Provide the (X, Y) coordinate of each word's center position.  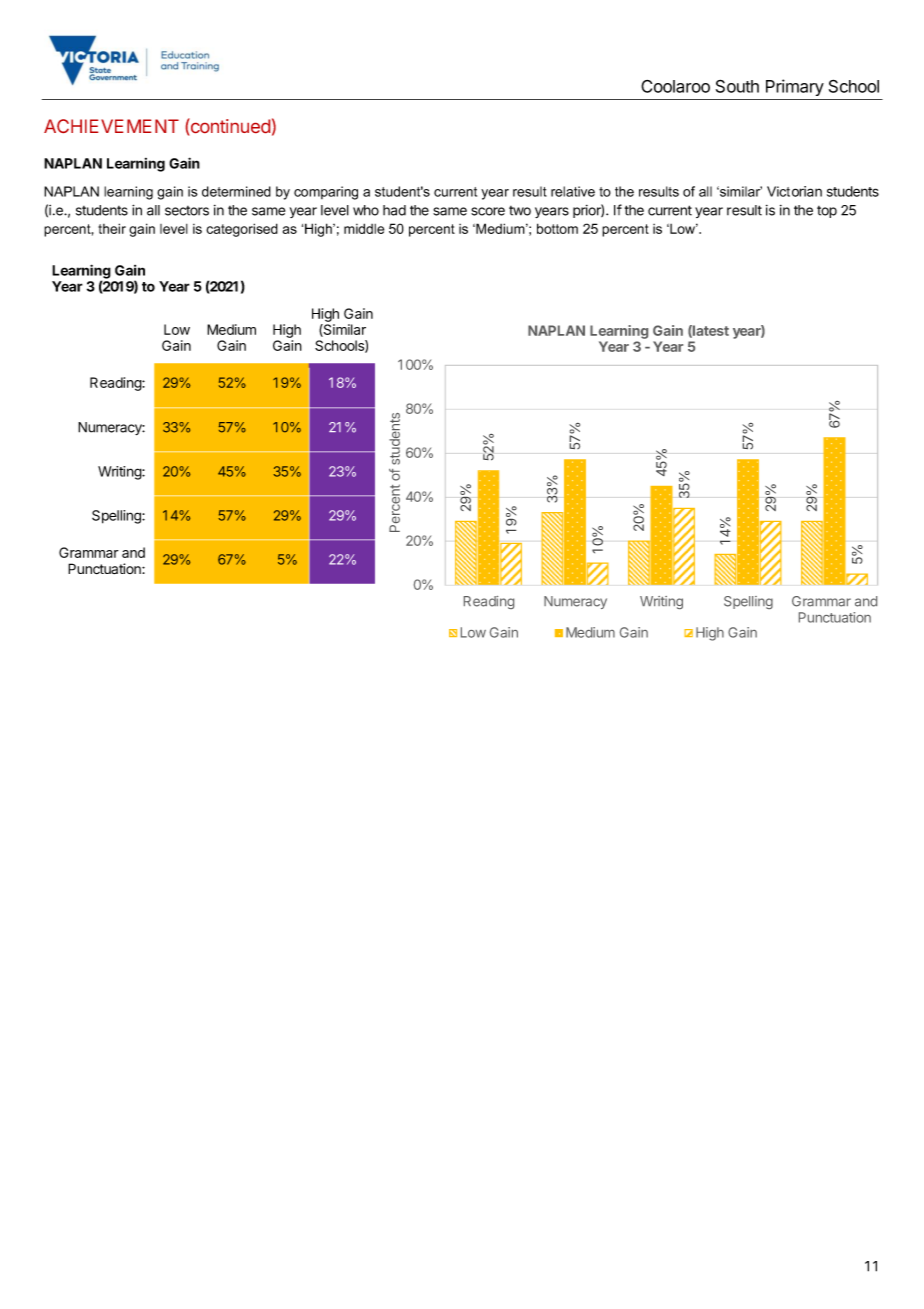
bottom (557, 228)
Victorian (794, 191)
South (737, 86)
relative (573, 191)
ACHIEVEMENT (111, 126)
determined (236, 191)
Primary (795, 87)
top (827, 212)
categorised (242, 230)
